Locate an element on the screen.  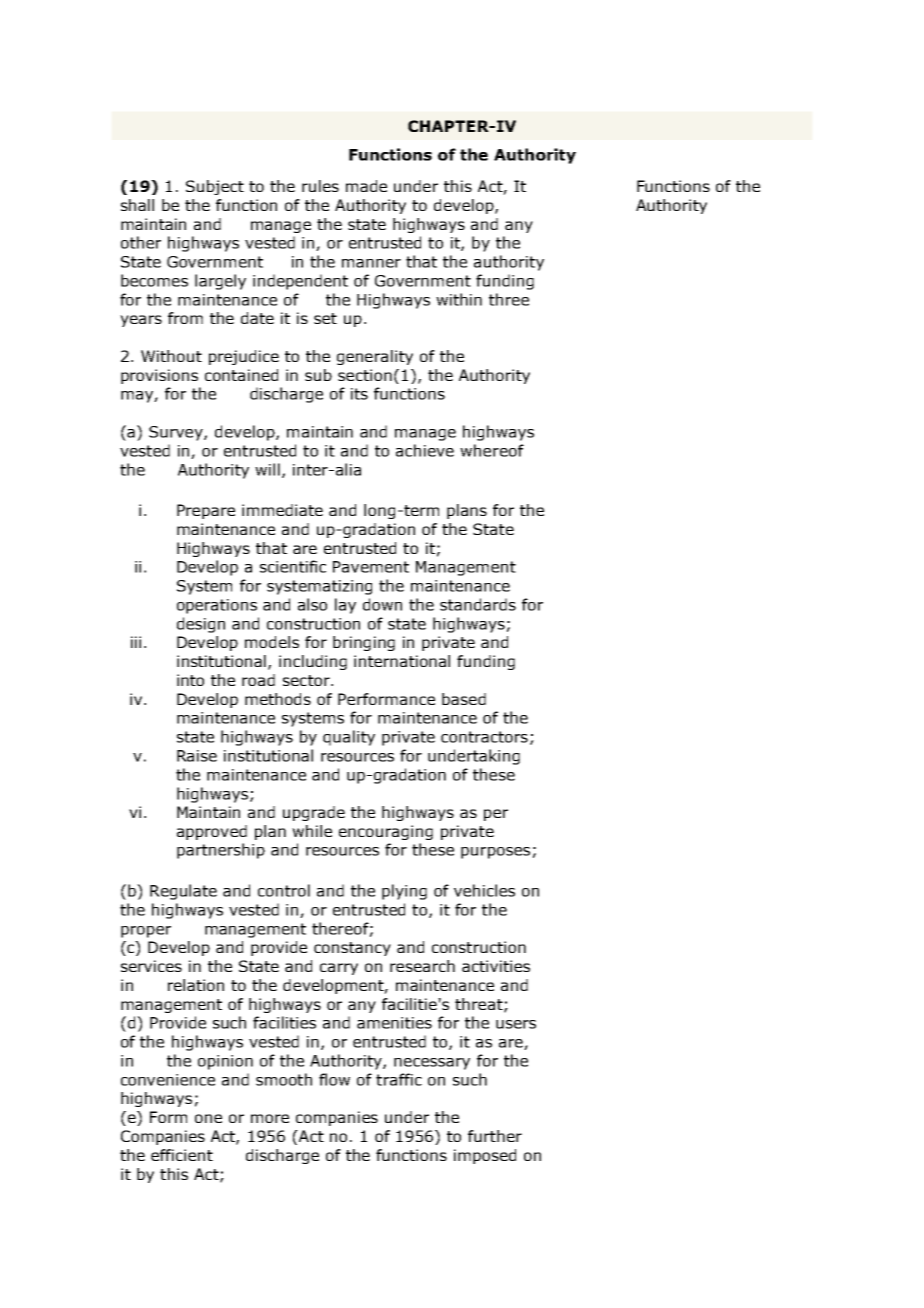
Subject is located at coordinates (215, 187).
